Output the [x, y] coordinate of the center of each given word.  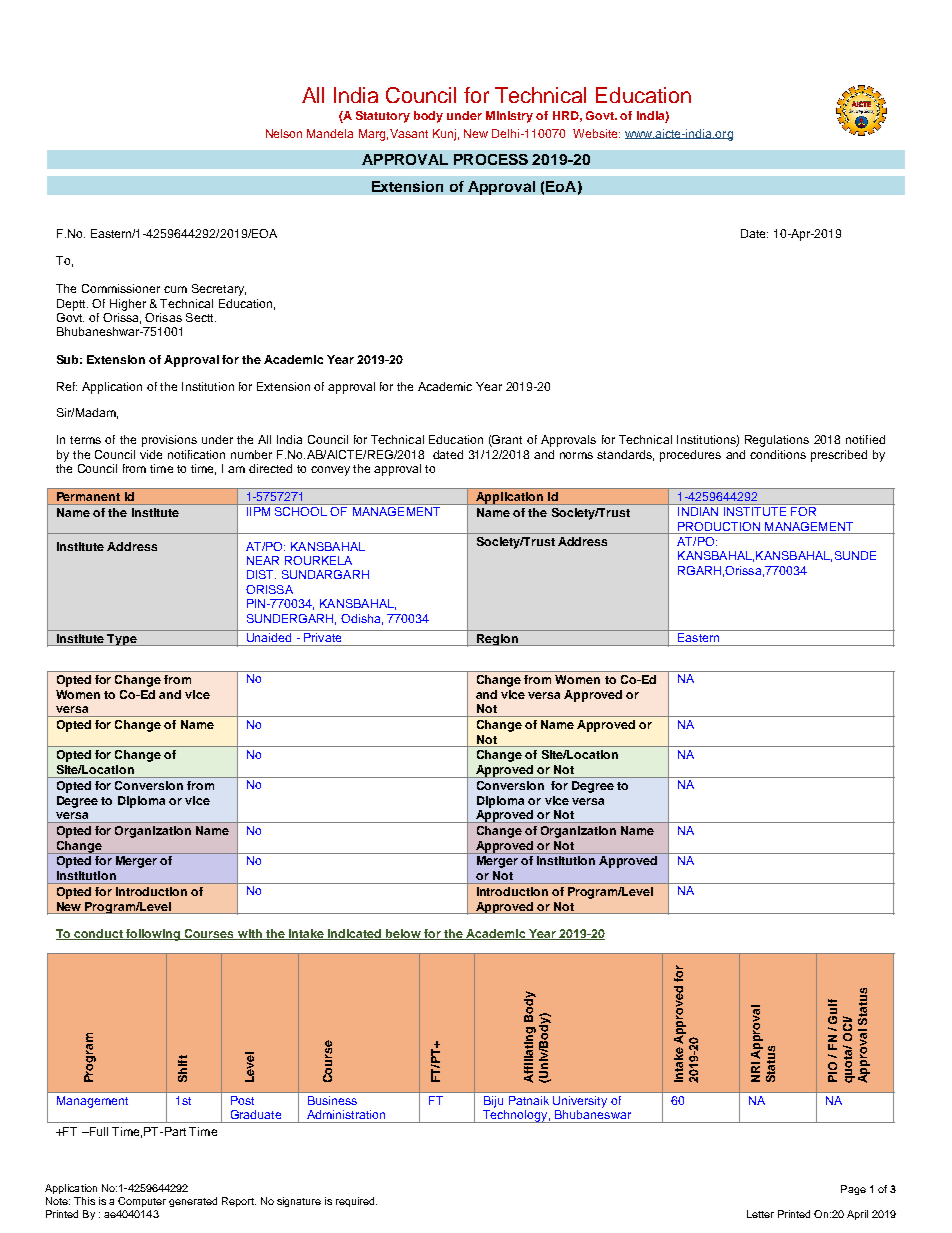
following [153, 935]
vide [151, 454]
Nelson [284, 133]
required [356, 1202]
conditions [778, 454]
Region [497, 640]
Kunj [444, 135]
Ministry [509, 117]
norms [576, 455]
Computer [142, 1202]
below [403, 934]
